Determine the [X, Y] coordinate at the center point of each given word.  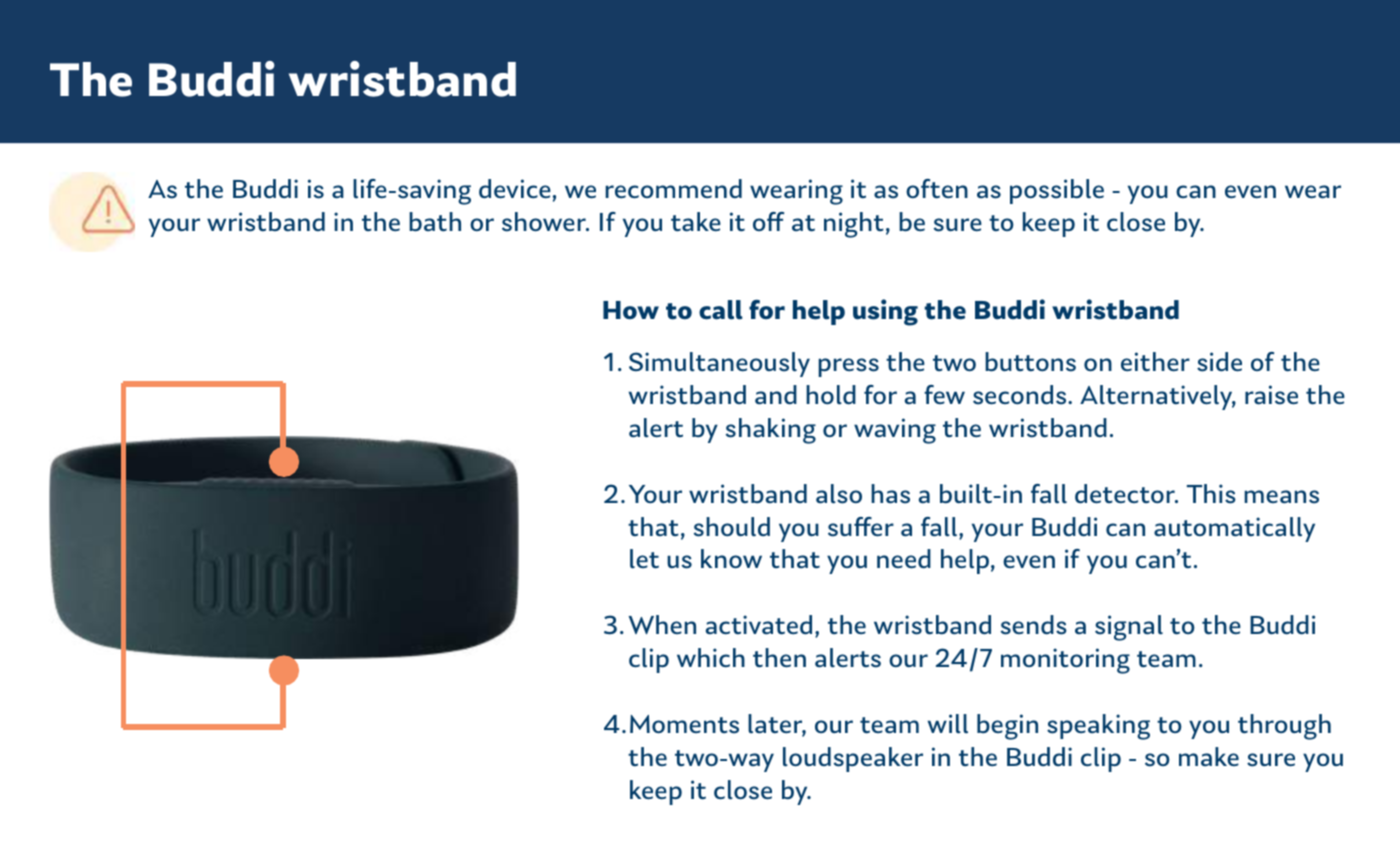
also [839, 494]
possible [1057, 191]
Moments [684, 724]
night [854, 225]
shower [545, 222]
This [1211, 494]
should [732, 527]
